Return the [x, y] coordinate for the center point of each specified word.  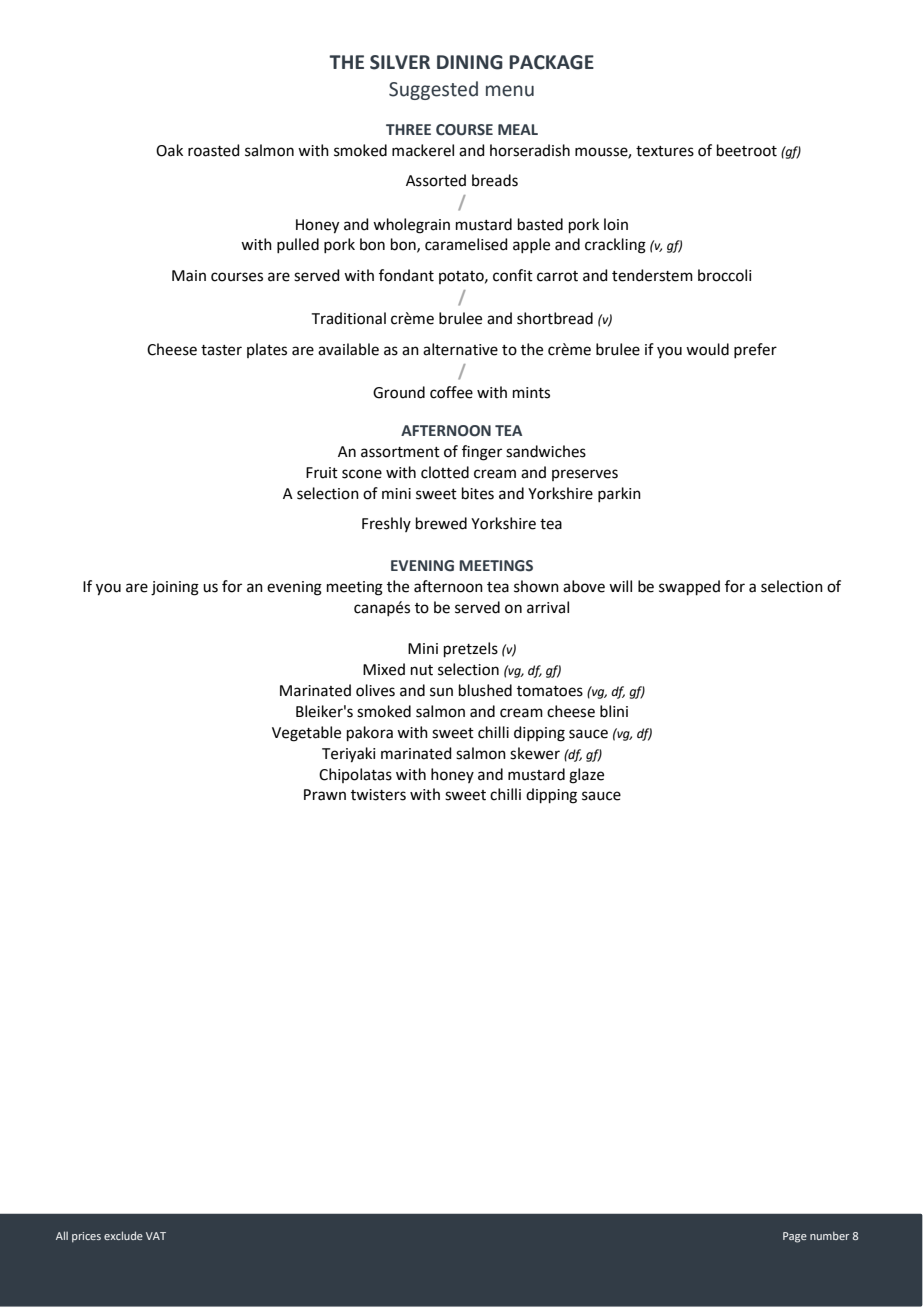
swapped [689, 587]
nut [422, 670]
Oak [169, 150]
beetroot [747, 150]
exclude [123, 1235]
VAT [156, 1236]
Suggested [433, 90]
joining [175, 588]
